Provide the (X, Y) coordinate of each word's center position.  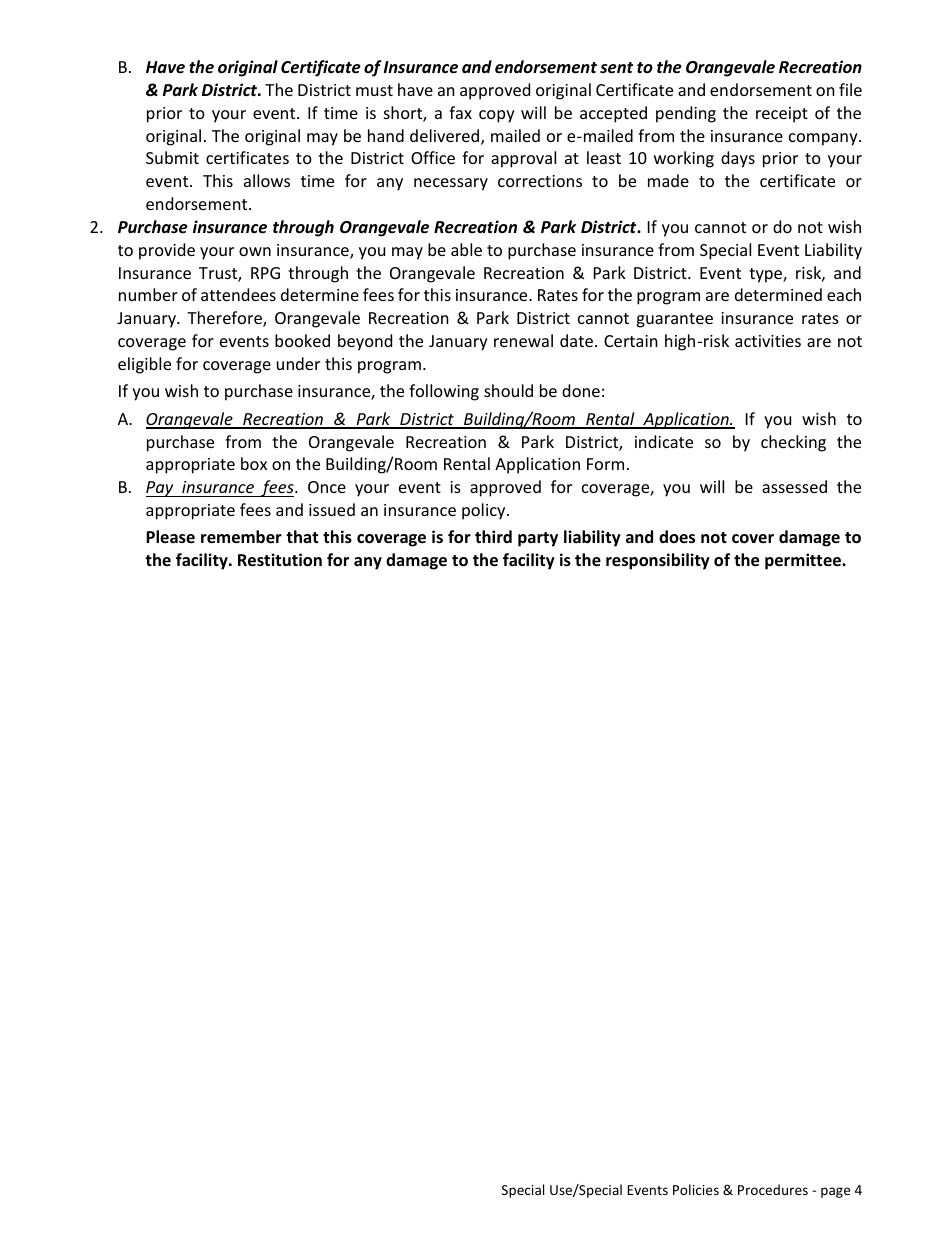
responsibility (658, 561)
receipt (782, 115)
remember (241, 537)
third (493, 536)
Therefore (225, 319)
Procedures (773, 1189)
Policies (696, 1189)
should (508, 390)
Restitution (280, 560)
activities (768, 341)
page (835, 1192)
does (677, 537)
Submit (172, 157)
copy (497, 116)
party (538, 539)
